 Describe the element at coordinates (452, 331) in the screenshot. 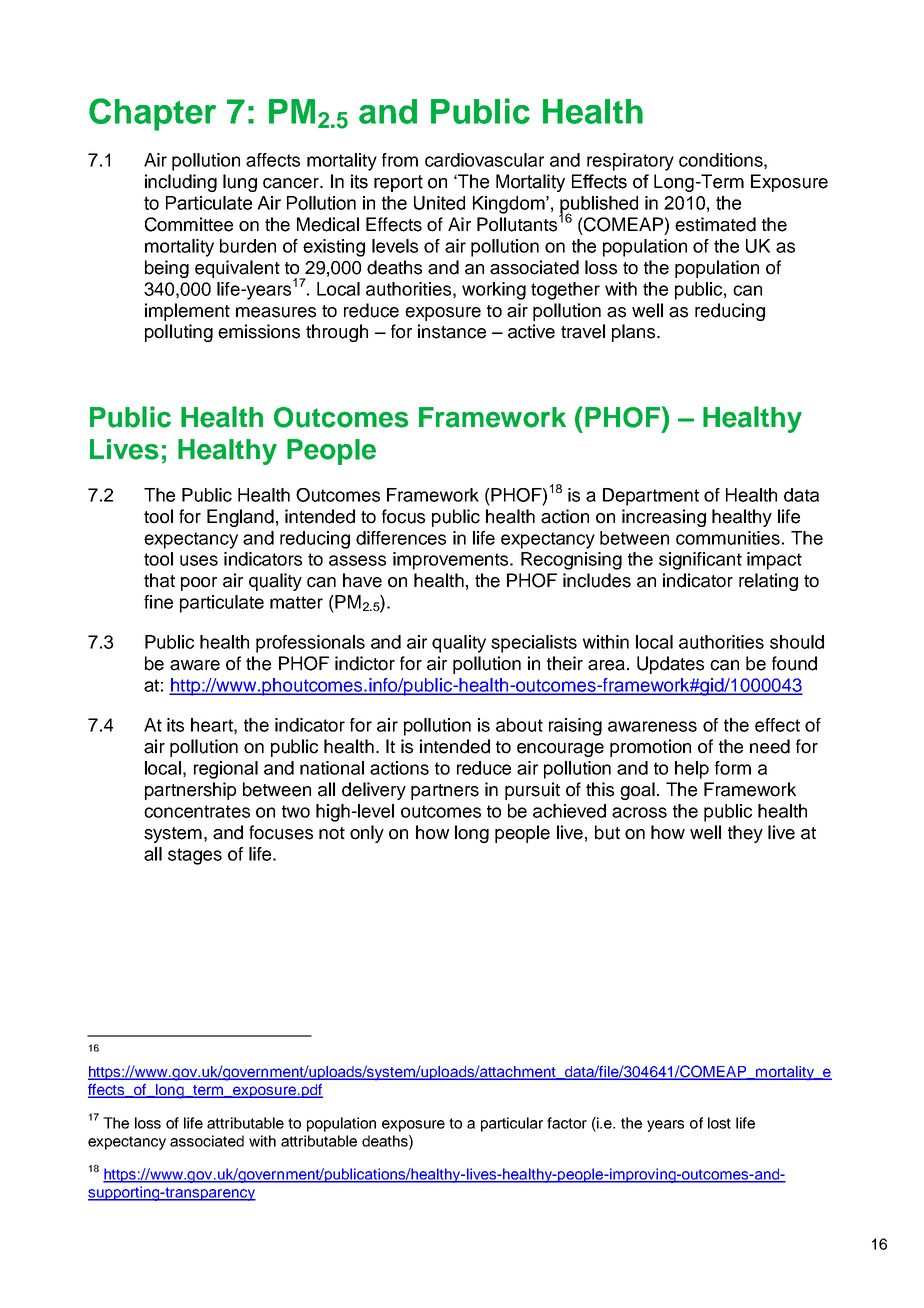

I see `instance` at that location.
